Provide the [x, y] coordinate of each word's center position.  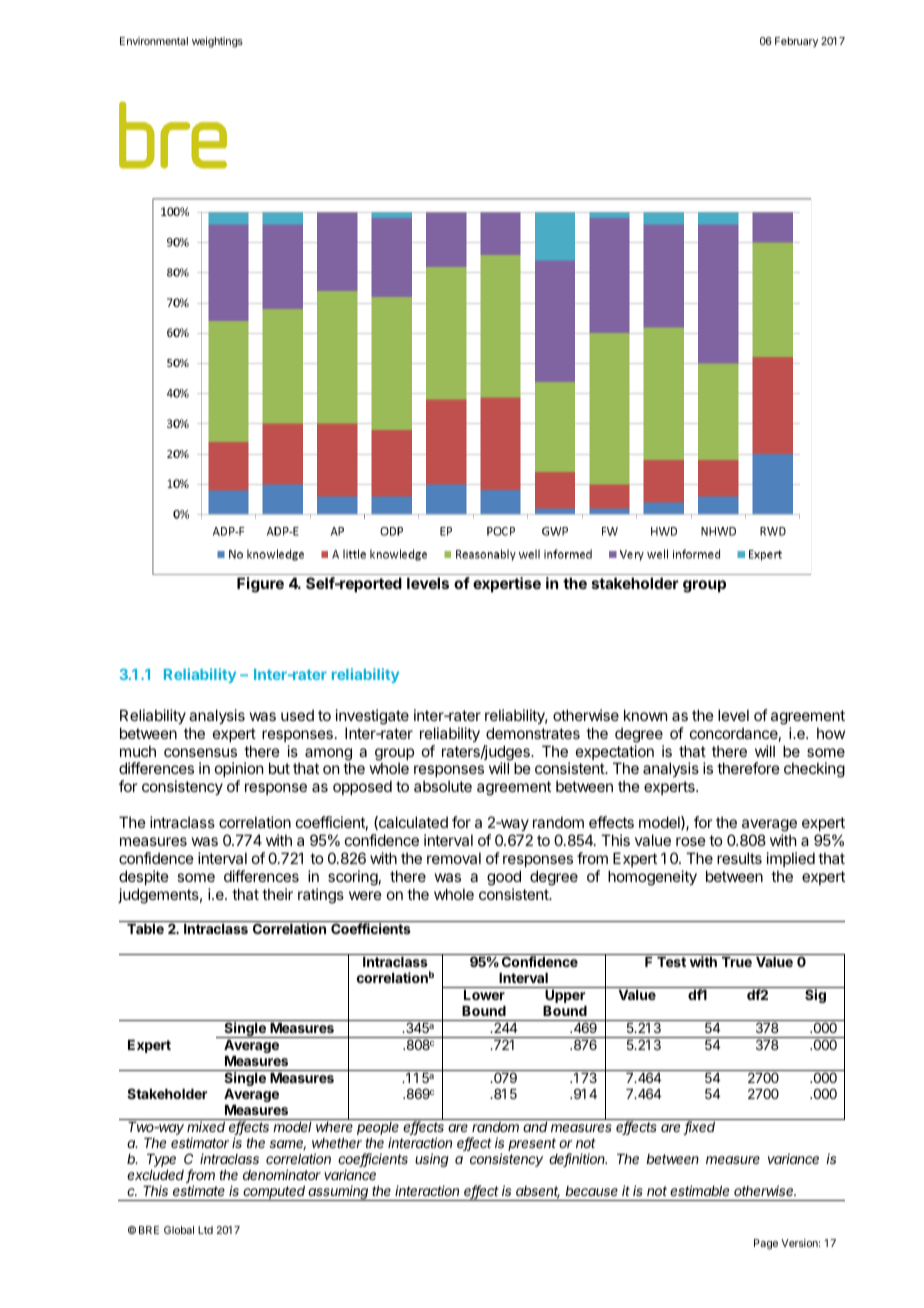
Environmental [154, 41]
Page [766, 1244]
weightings [217, 42]
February [796, 42]
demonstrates [533, 733]
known [645, 715]
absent [538, 1192]
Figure [260, 585]
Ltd [205, 1230]
